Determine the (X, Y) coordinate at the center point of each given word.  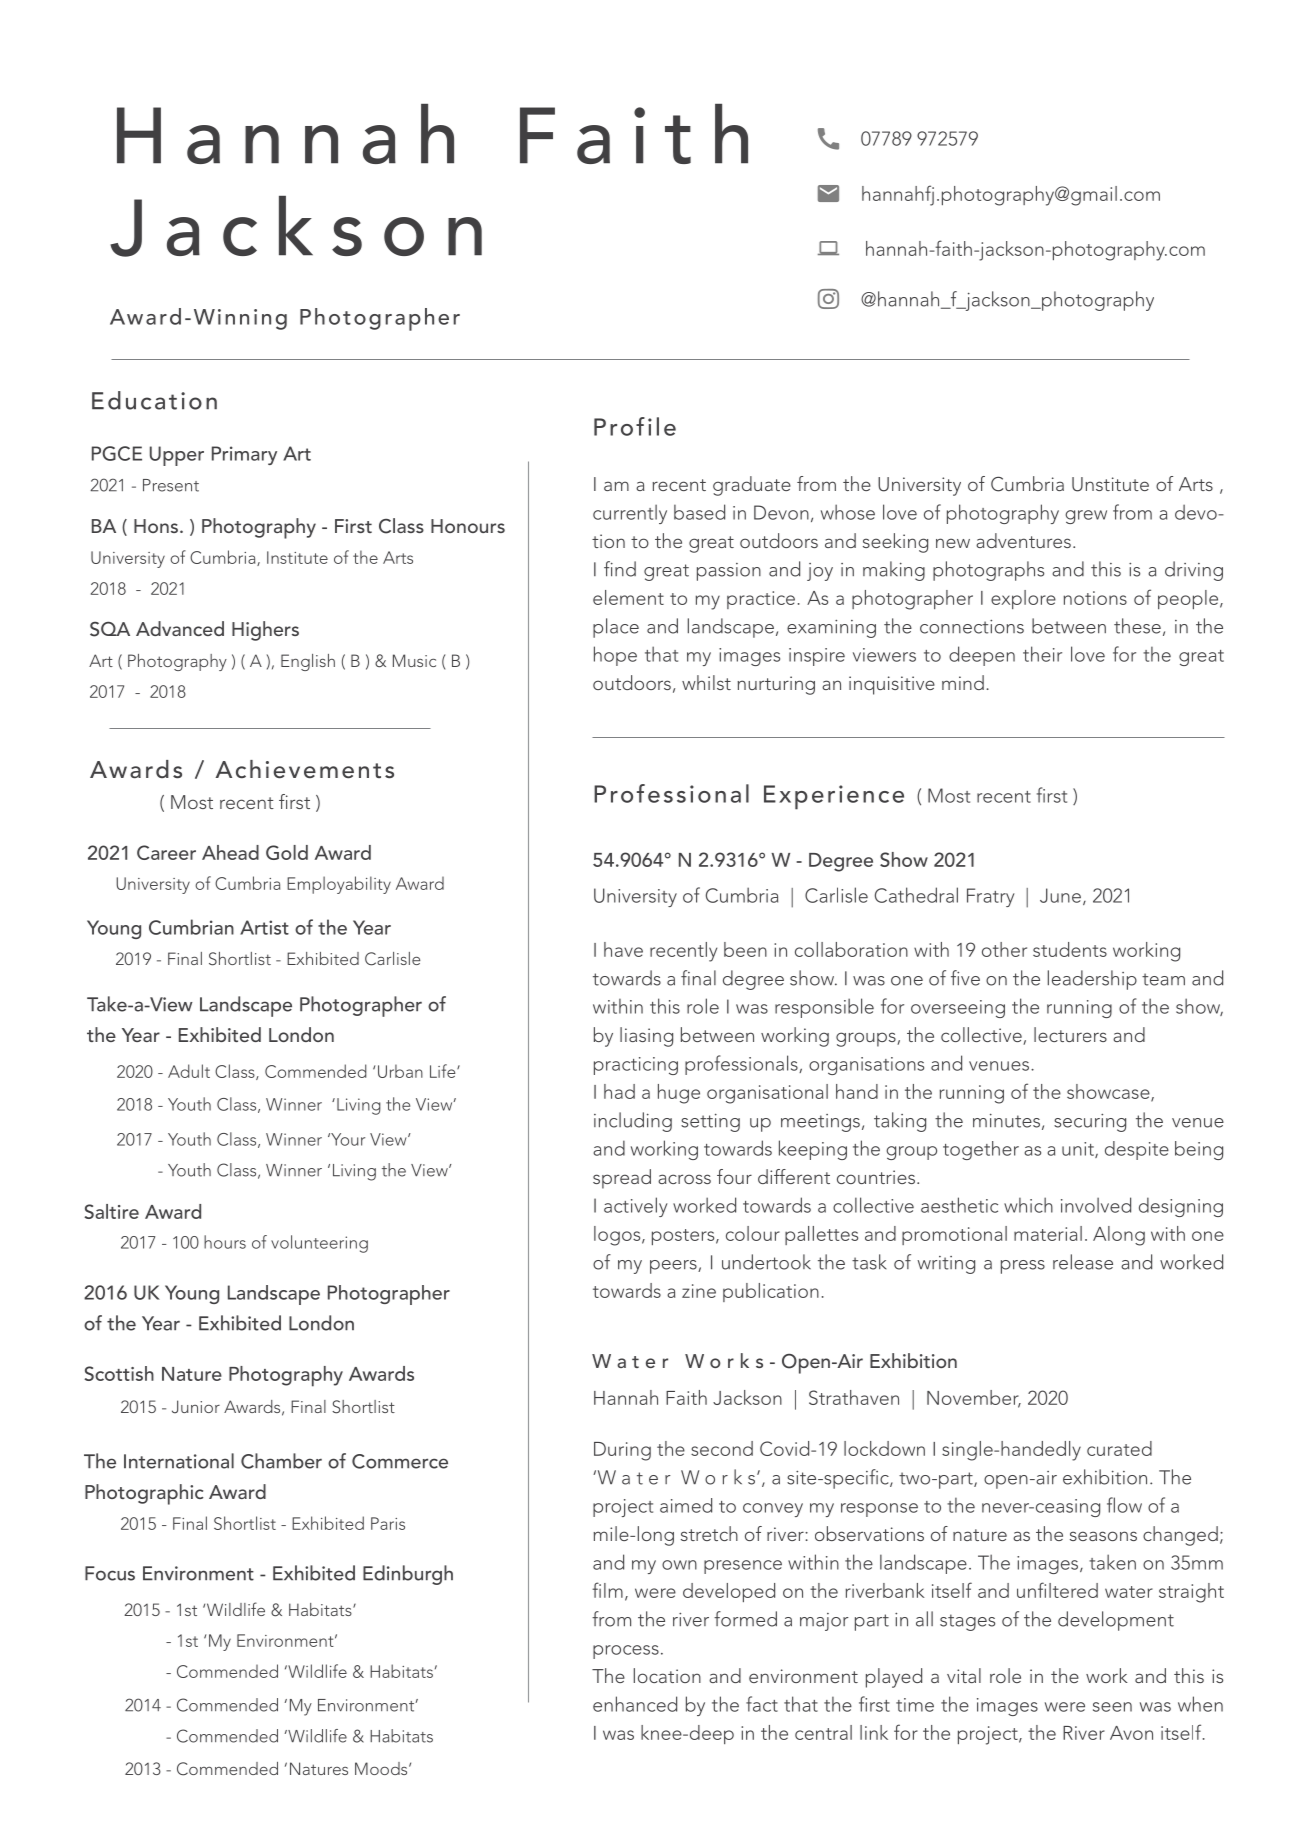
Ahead (230, 852)
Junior (196, 1407)
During (622, 1451)
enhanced (635, 1704)
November (974, 1398)
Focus (110, 1573)
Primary (244, 455)
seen (1112, 1707)
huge (679, 1094)
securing (1090, 1123)
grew (1086, 517)
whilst (706, 682)
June (1060, 895)
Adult (189, 1071)
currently (630, 514)
